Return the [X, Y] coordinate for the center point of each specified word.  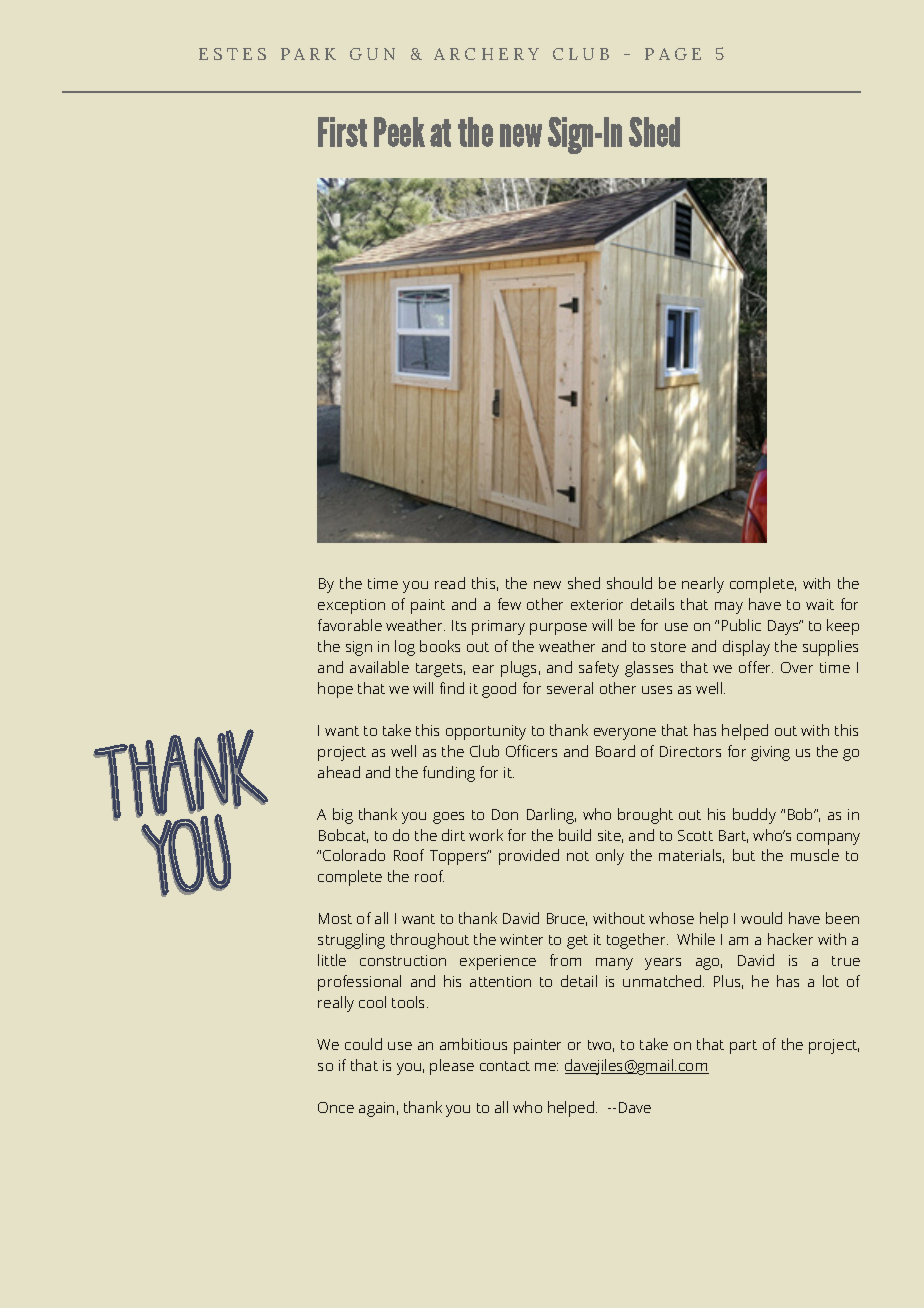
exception [351, 606]
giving [770, 753]
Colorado [354, 855]
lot [831, 981]
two [601, 1046]
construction [403, 960]
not [578, 856]
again [376, 1109]
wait [820, 604]
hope [335, 690]
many [614, 964]
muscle [815, 855]
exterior [597, 604]
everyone [625, 734]
